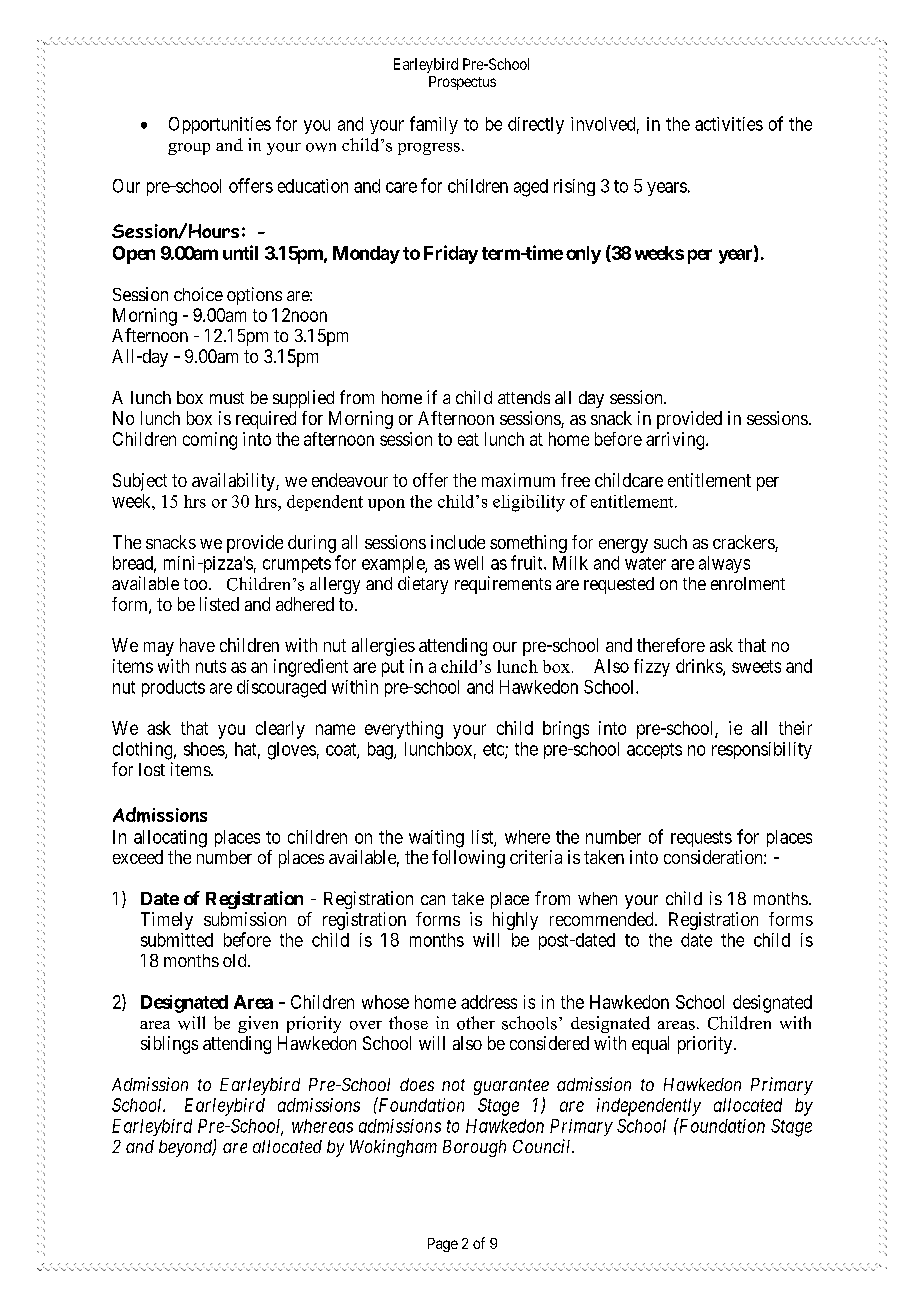 This image has height=1308, width=924. What do you see at coordinates (211, 666) in the image?
I see `nuts` at bounding box center [211, 666].
